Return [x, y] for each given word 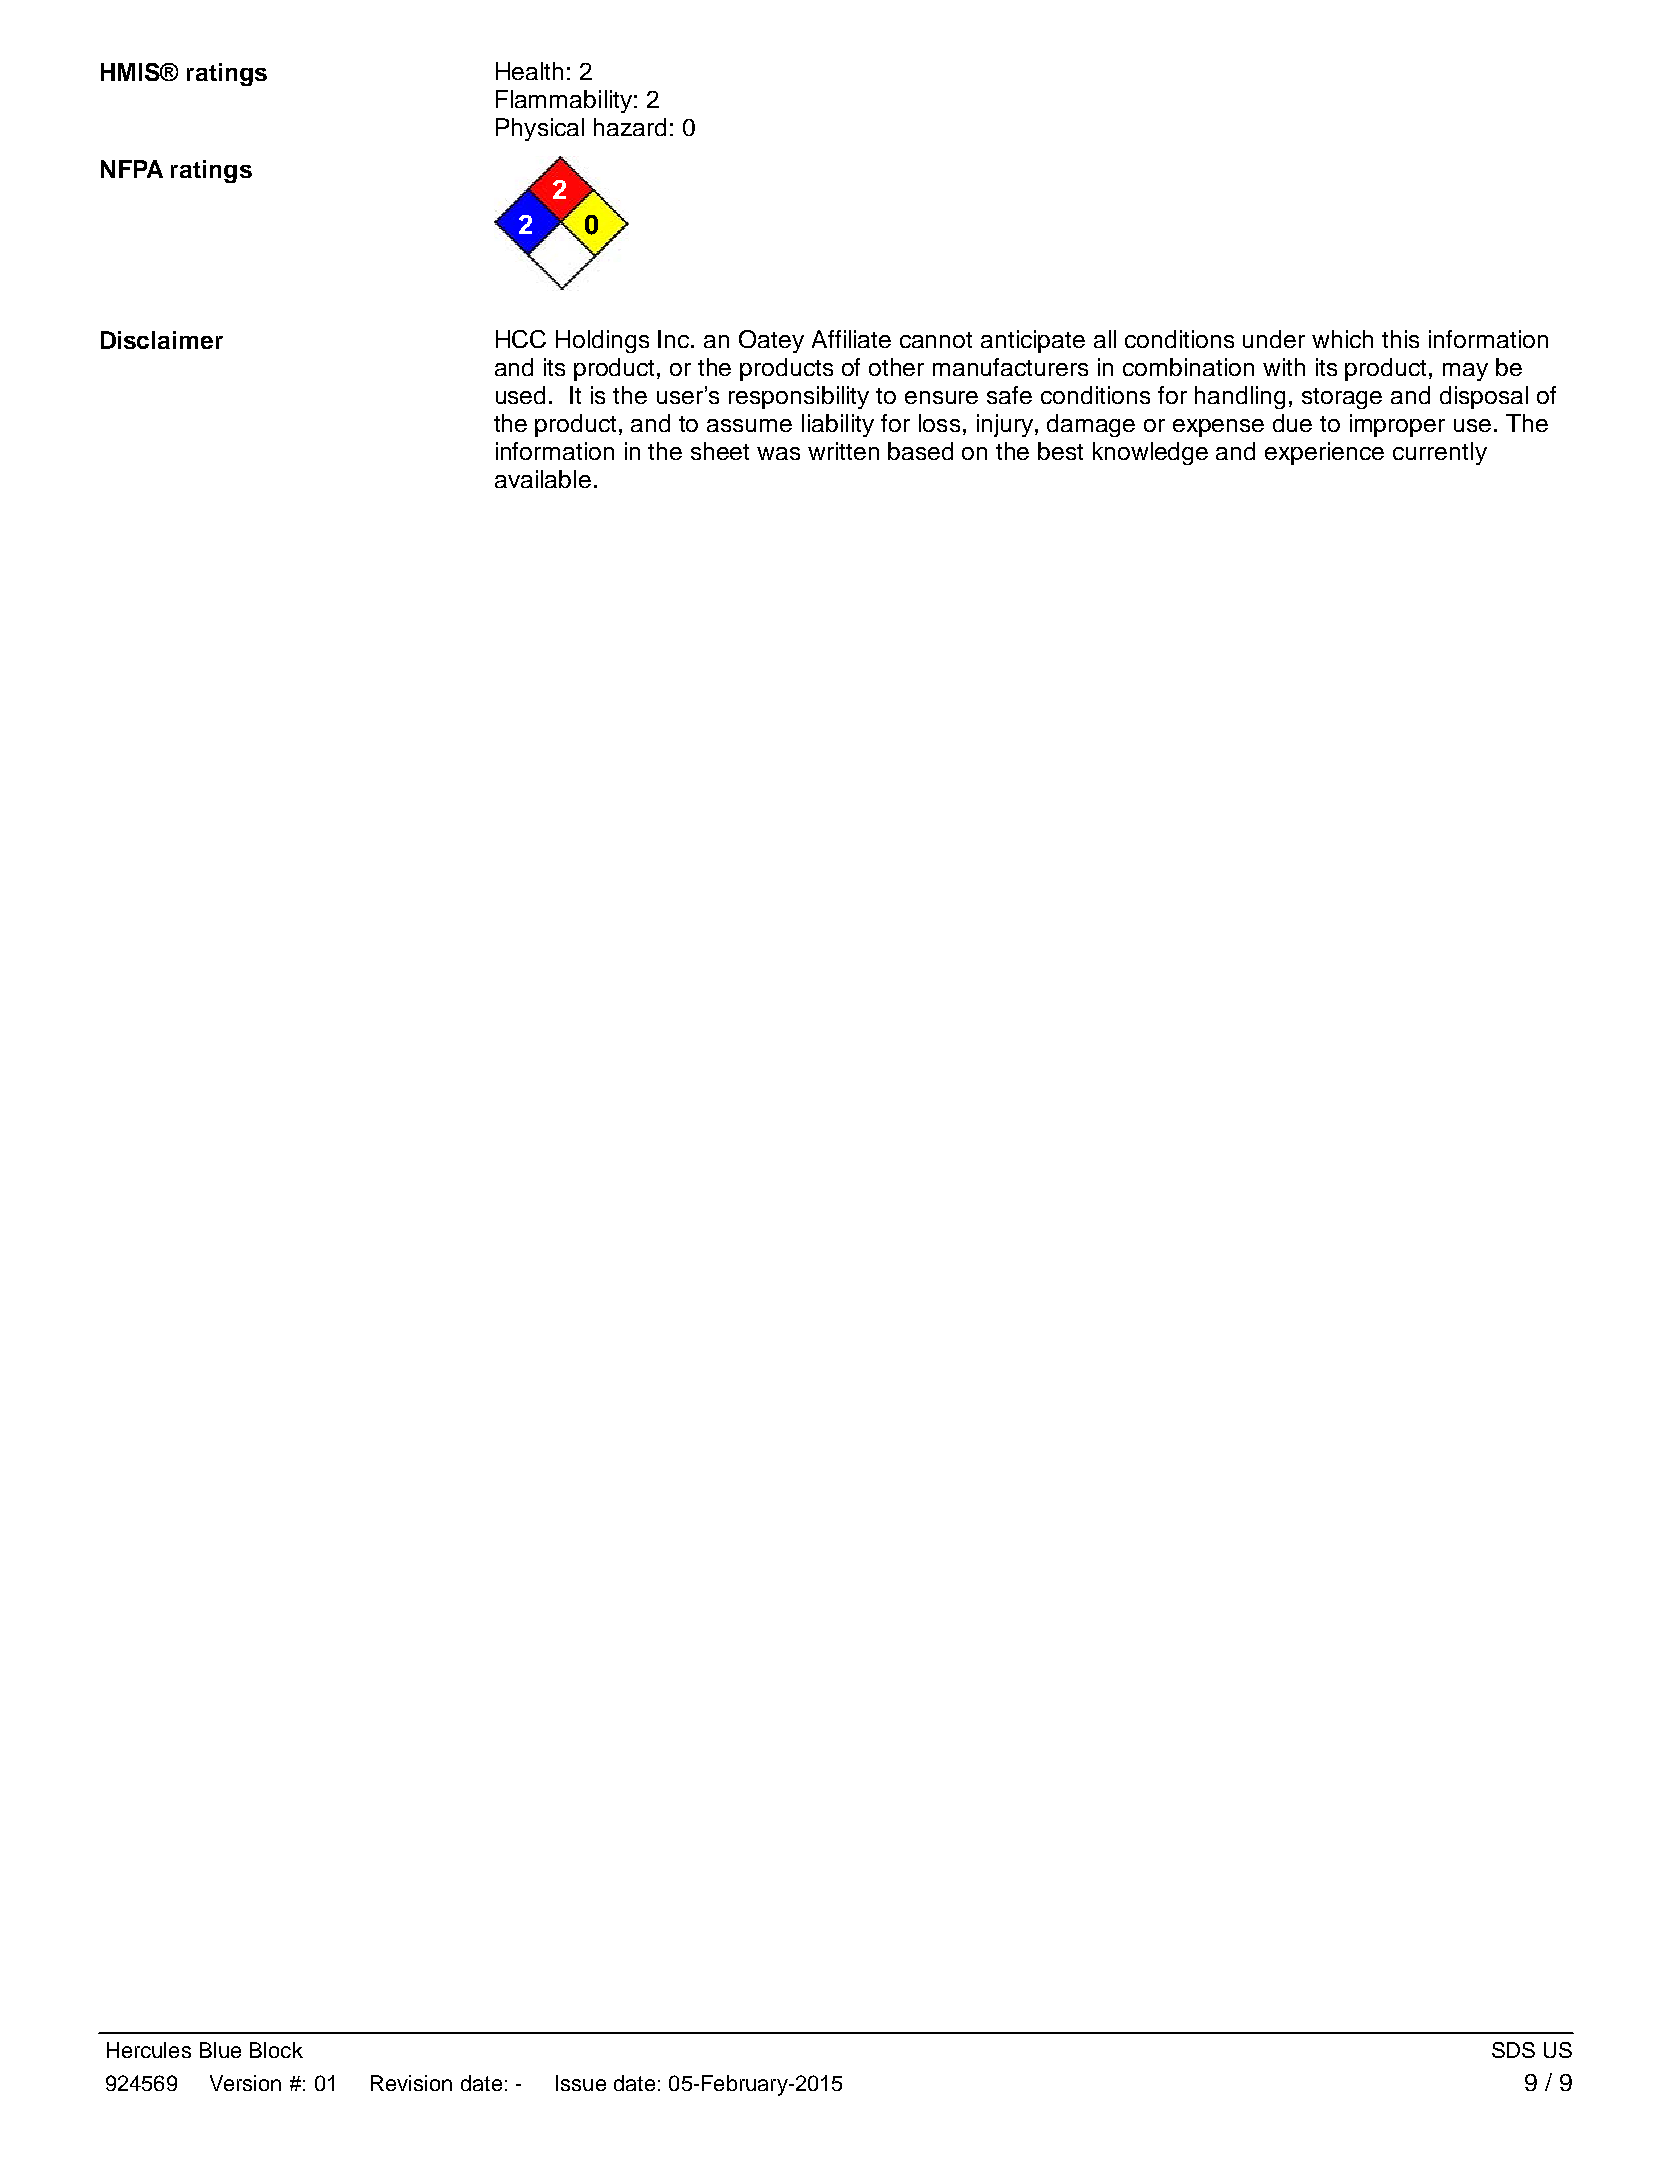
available [543, 479]
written [843, 451]
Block [276, 2050]
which [1342, 339]
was [778, 453]
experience [1324, 453]
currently [1440, 453]
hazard [630, 127]
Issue [581, 2083]
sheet [720, 451]
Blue [220, 2050]
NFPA [132, 169]
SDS [1513, 2050]
